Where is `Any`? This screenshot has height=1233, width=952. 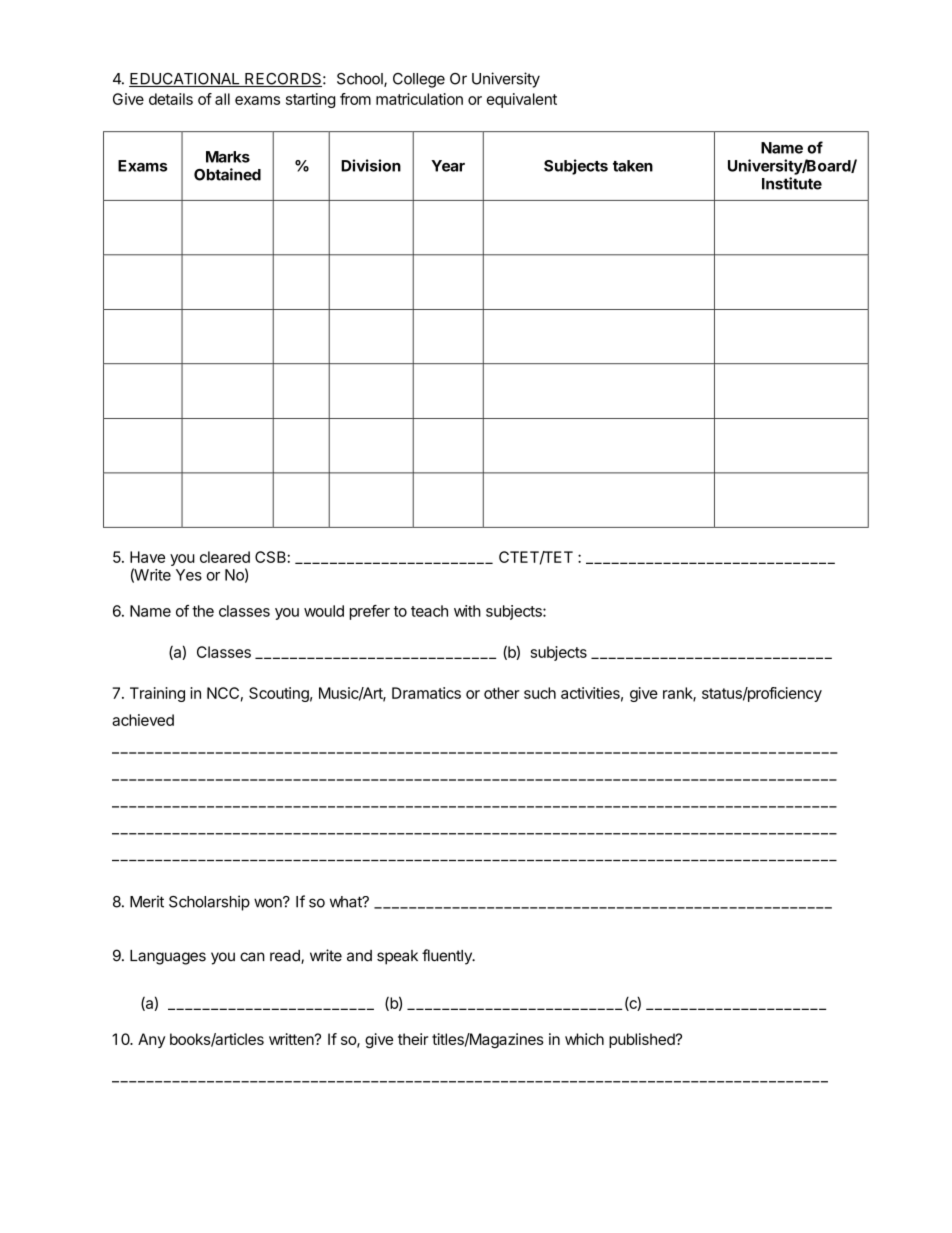 Any is located at coordinates (151, 1040).
